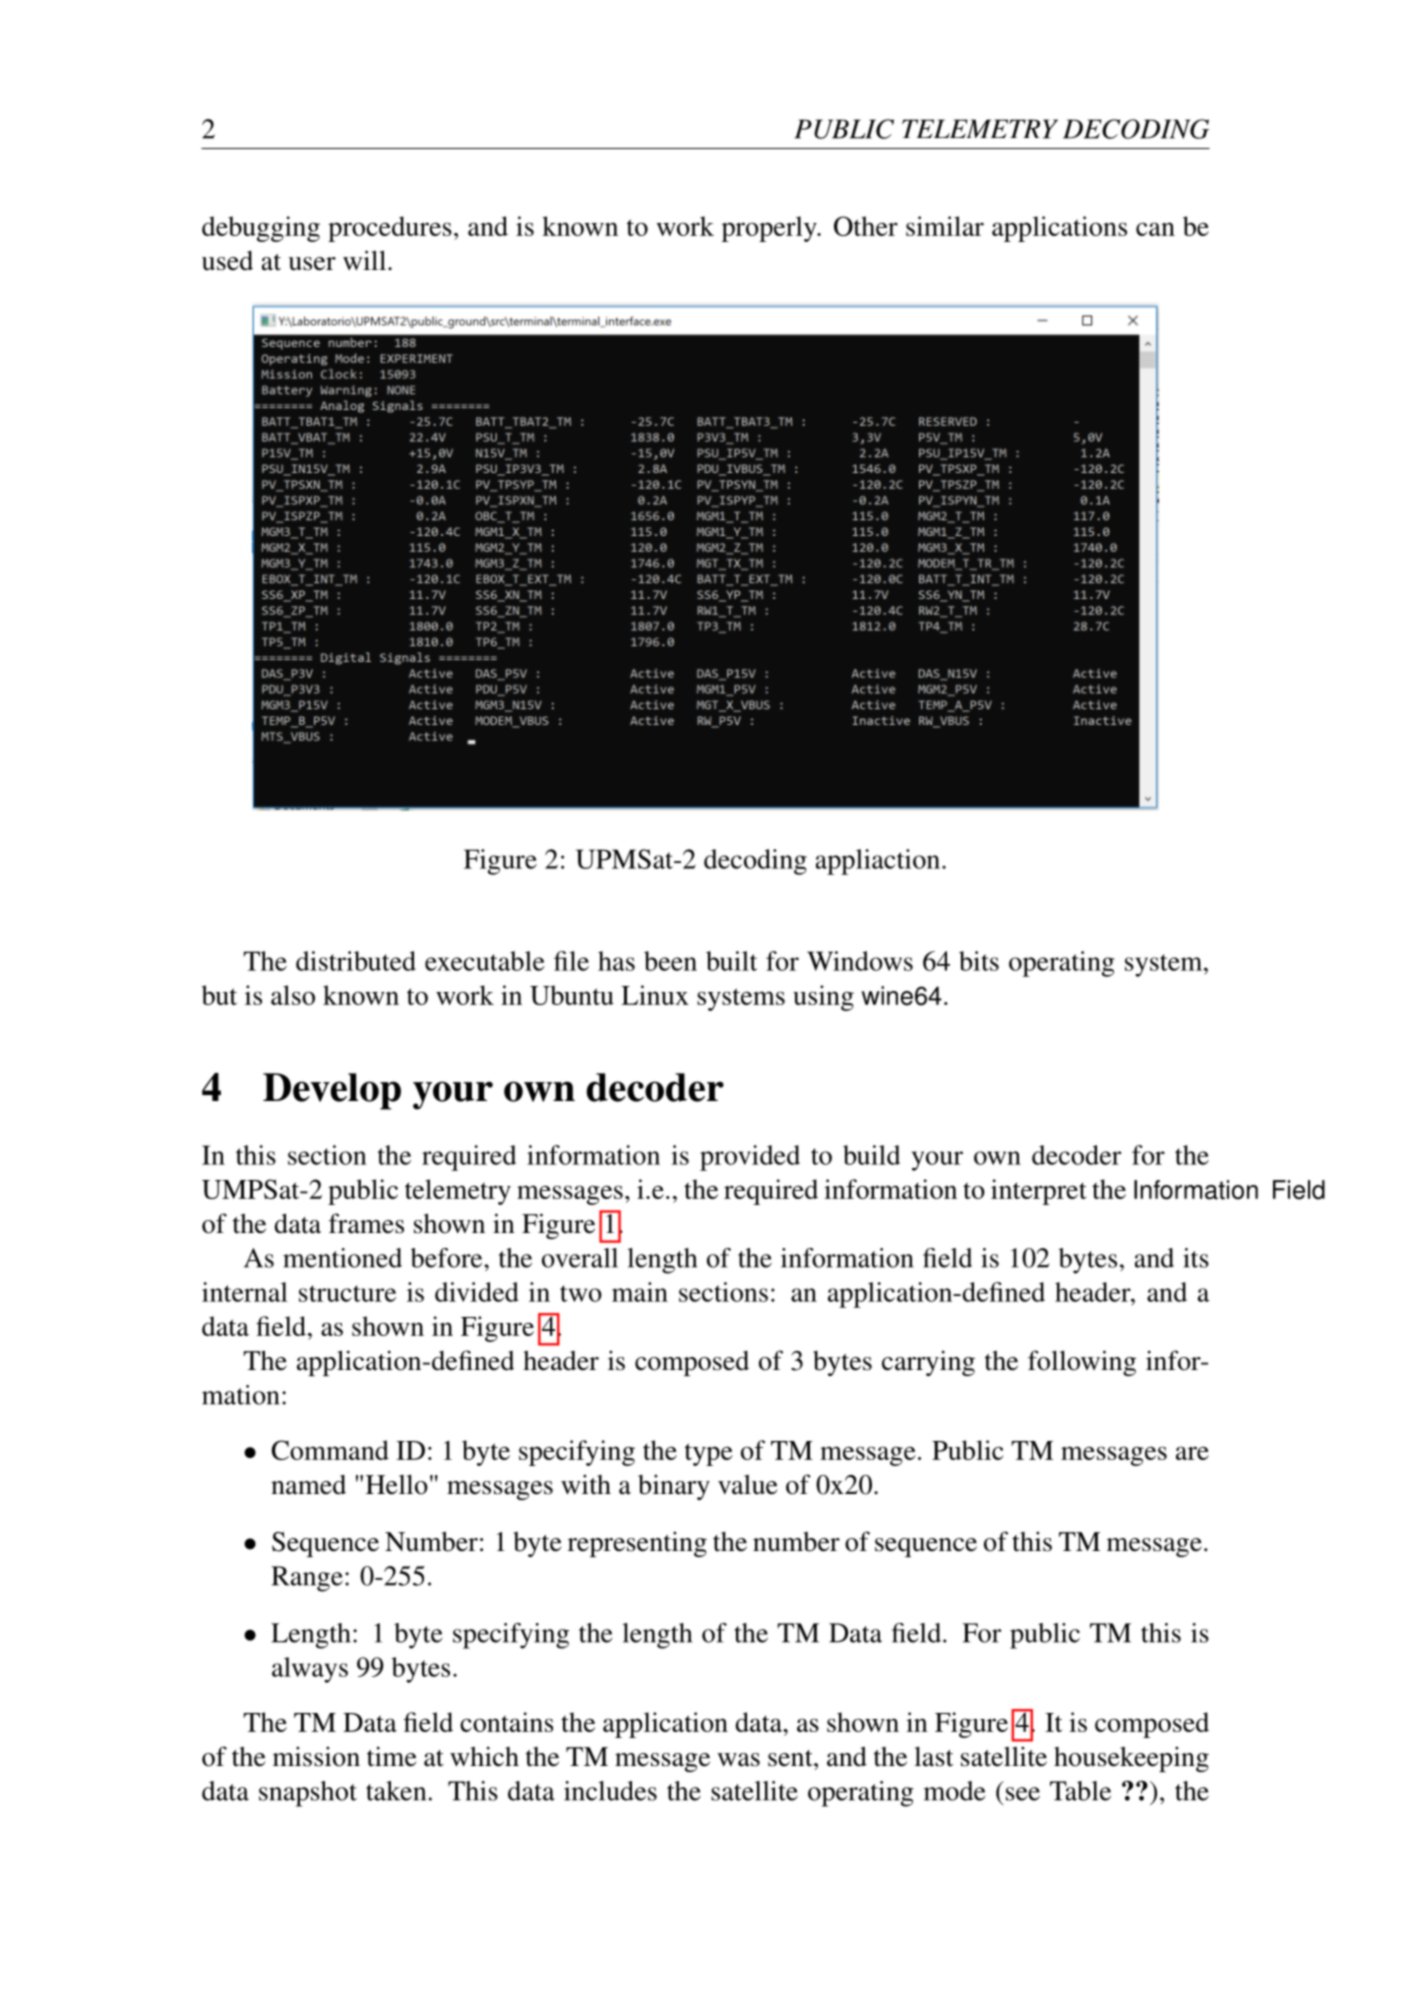 The height and width of the screenshot is (1996, 1411). Describe the element at coordinates (330, 1450) in the screenshot. I see `Command` at that location.
